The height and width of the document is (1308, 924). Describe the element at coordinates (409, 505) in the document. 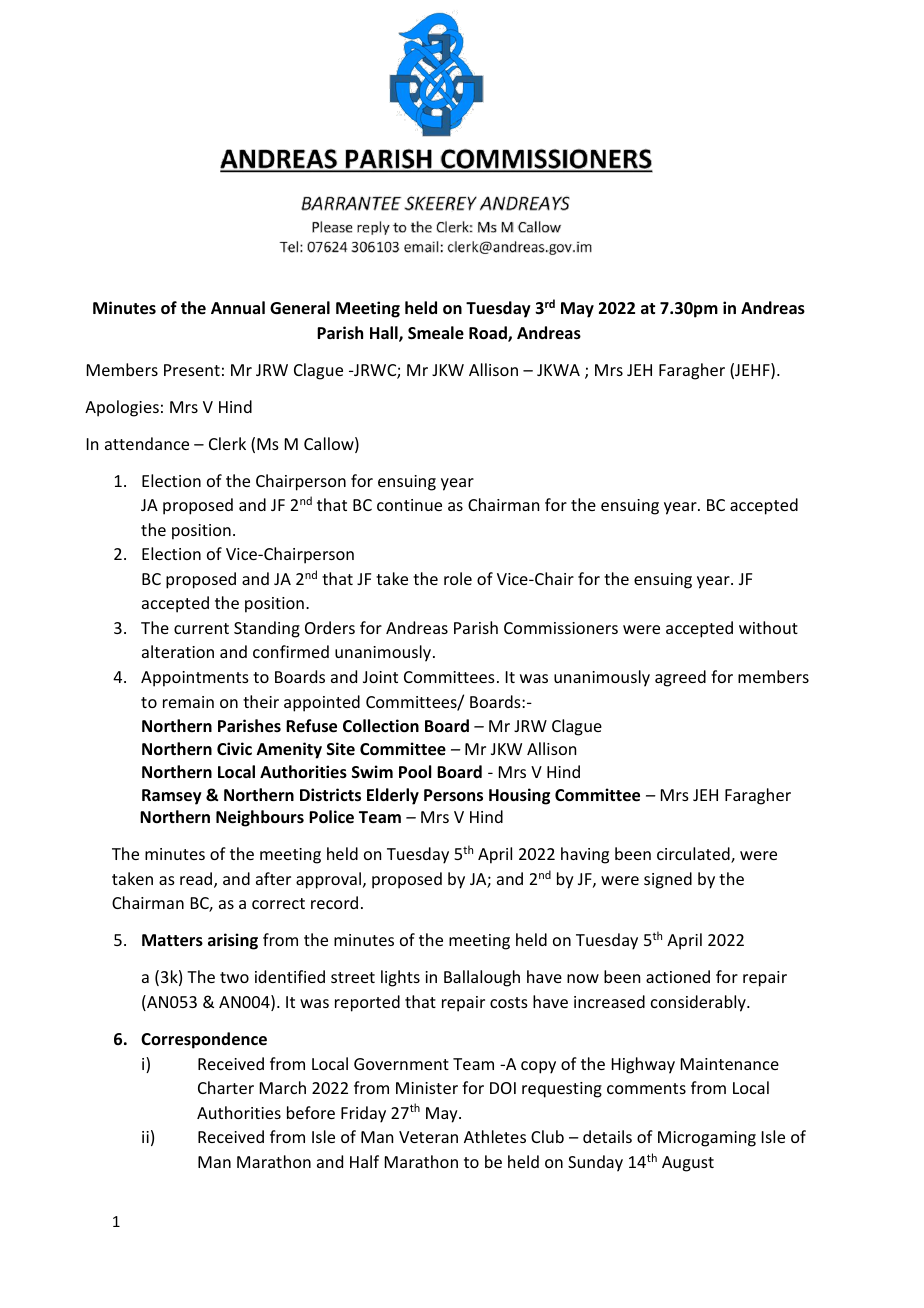

I see `continue` at that location.
